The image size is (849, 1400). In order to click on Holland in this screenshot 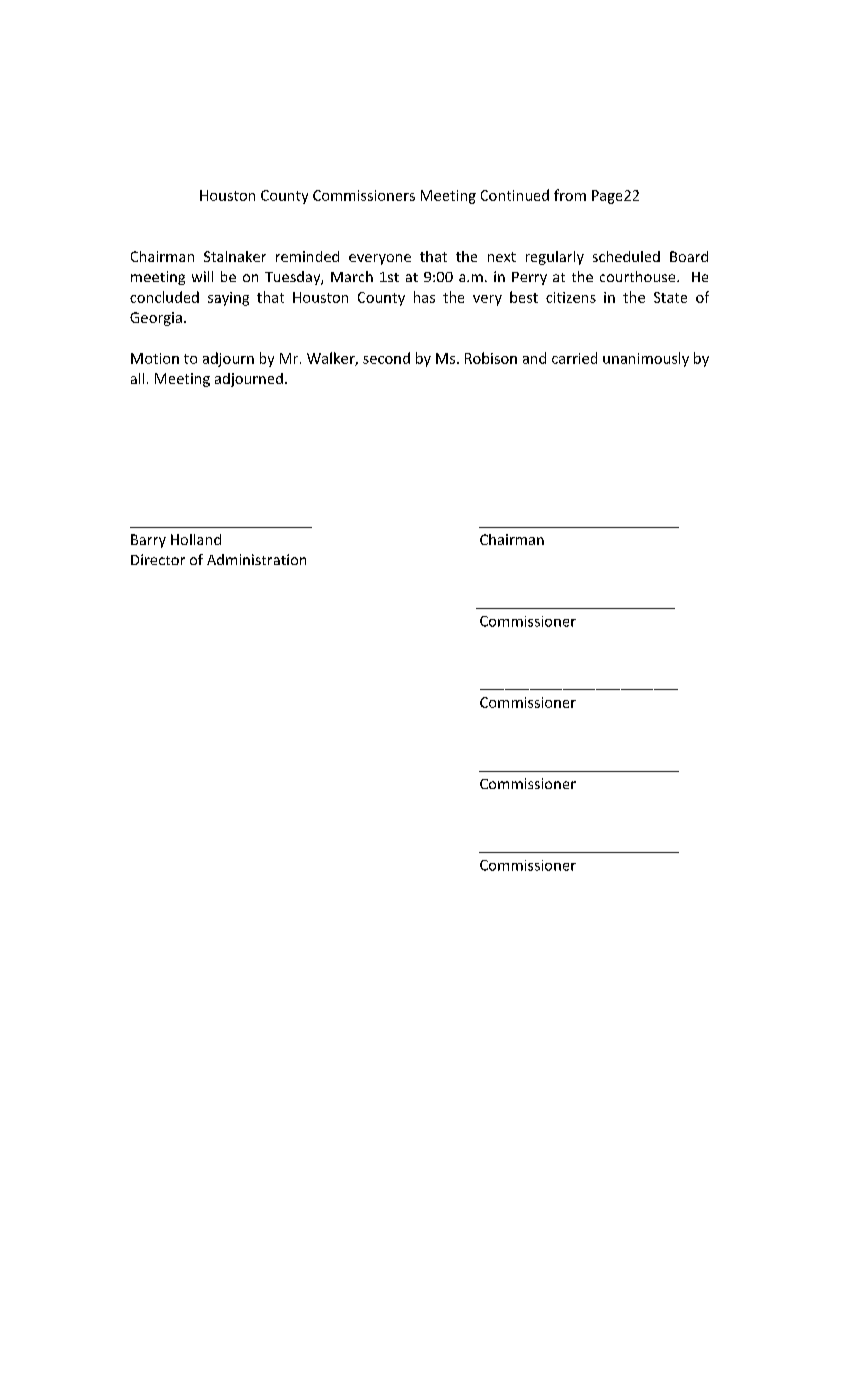, I will do `click(196, 539)`.
